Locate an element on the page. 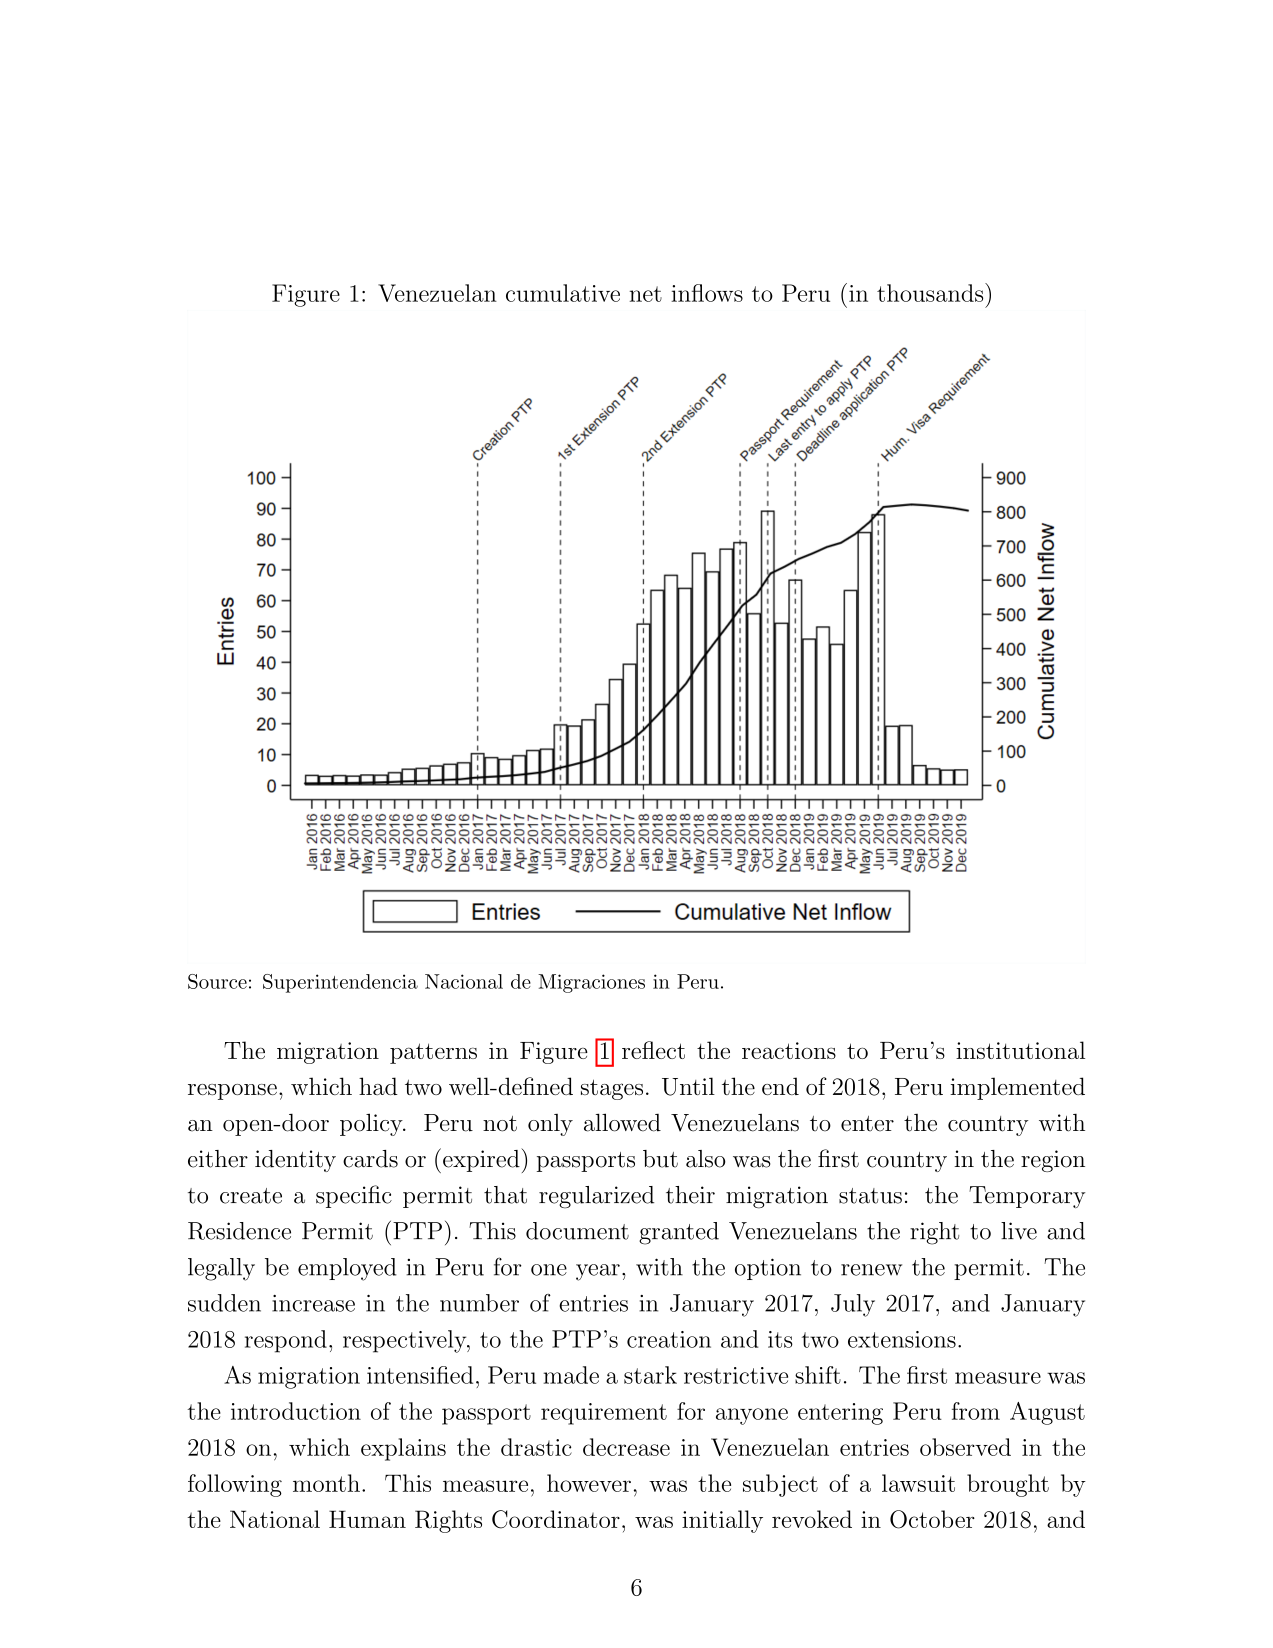 This image has height=1648, width=1273. Source is located at coordinates (217, 981).
